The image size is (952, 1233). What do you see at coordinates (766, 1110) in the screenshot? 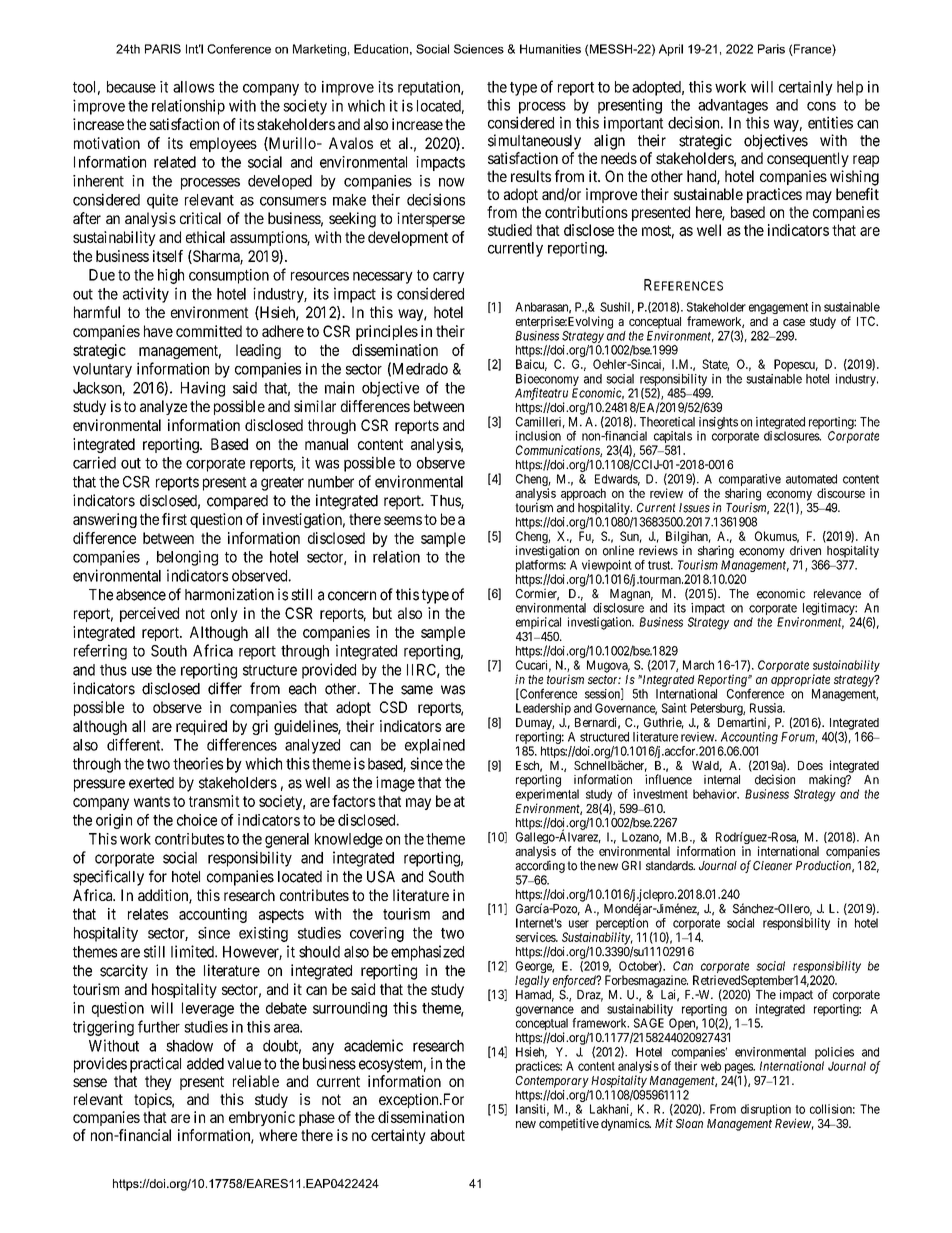
I see `disruption` at bounding box center [766, 1110].
